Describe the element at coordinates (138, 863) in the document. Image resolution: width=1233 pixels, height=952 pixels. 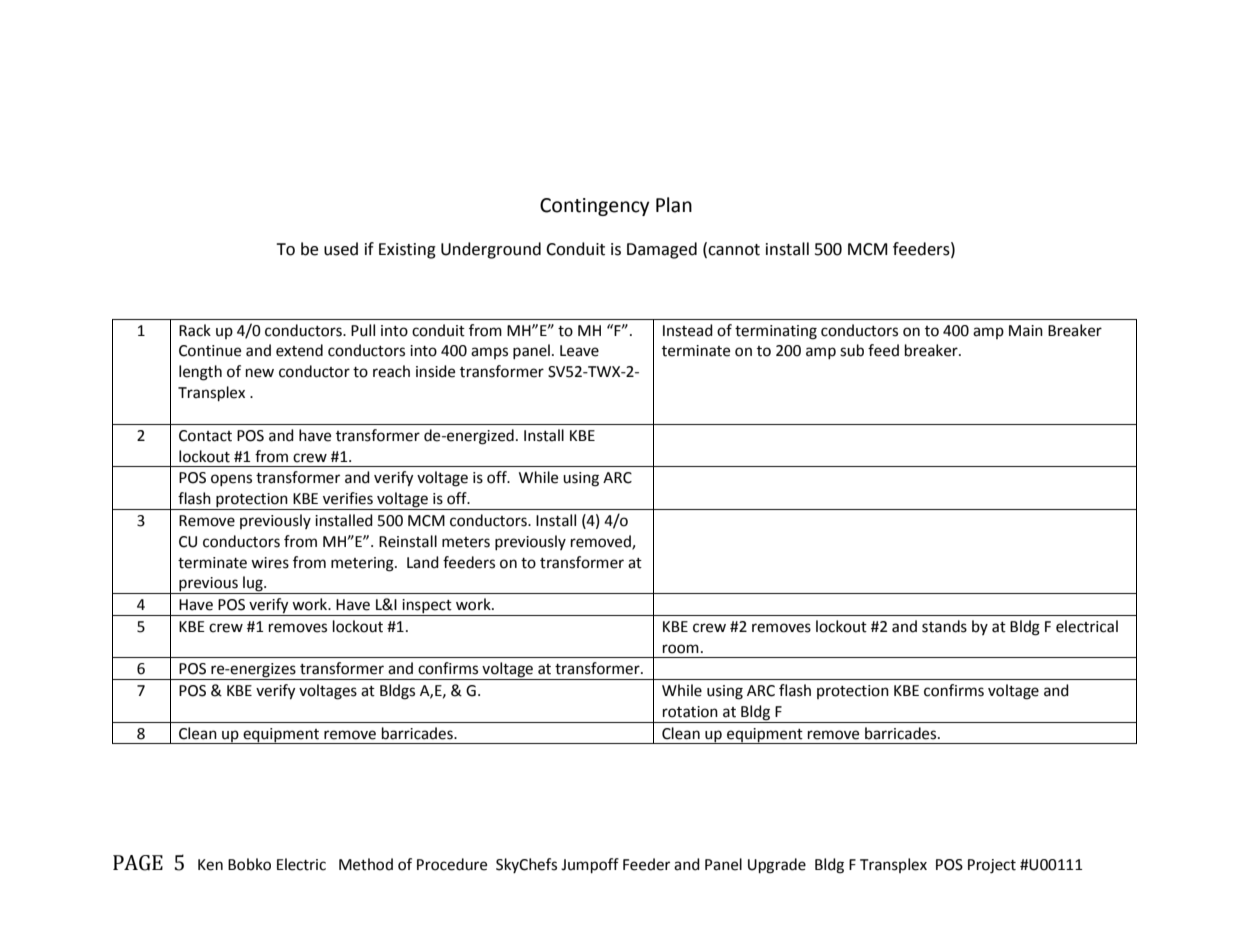
I see `PAGE` at that location.
